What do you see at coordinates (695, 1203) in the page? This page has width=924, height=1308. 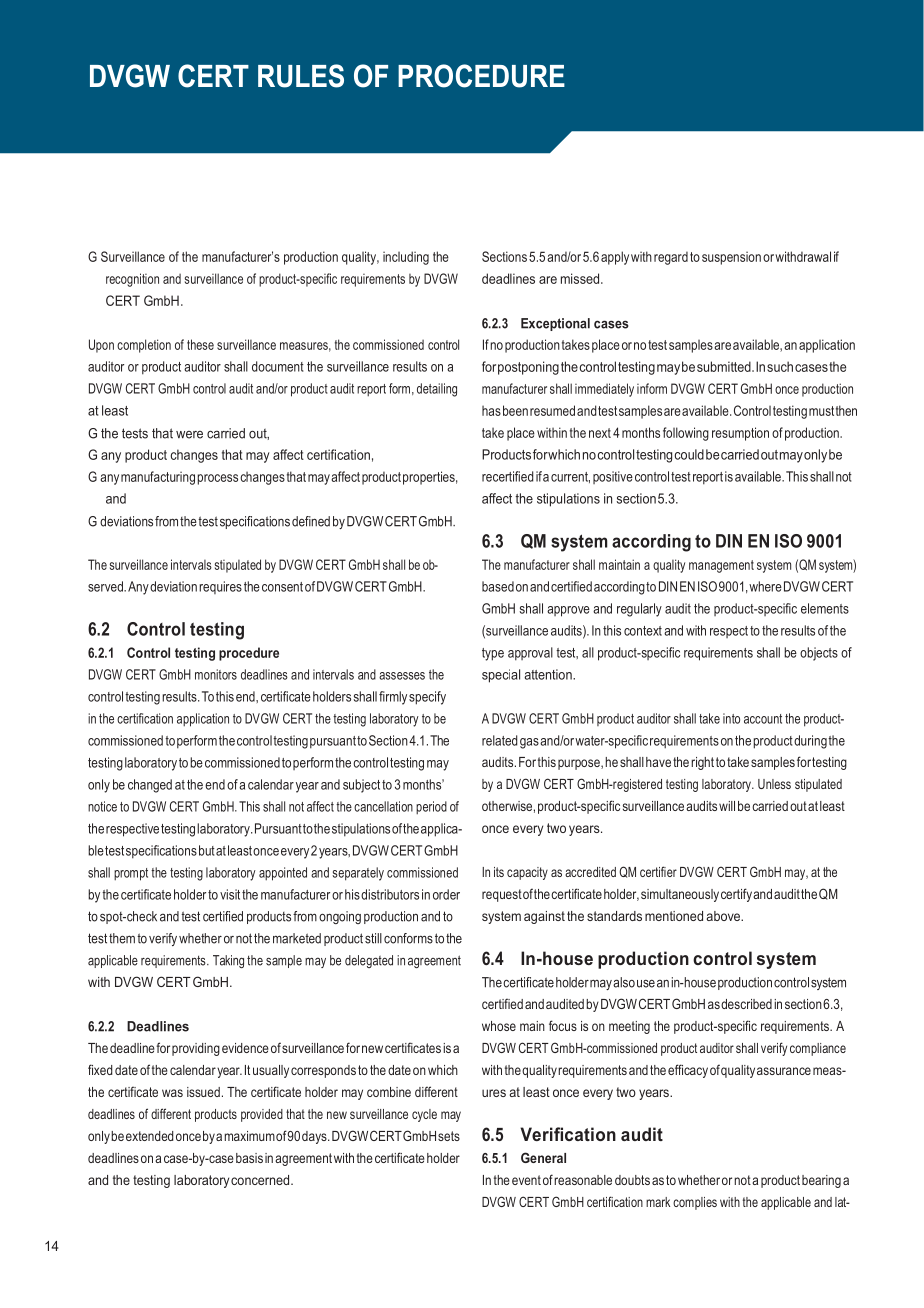 I see `complies` at bounding box center [695, 1203].
